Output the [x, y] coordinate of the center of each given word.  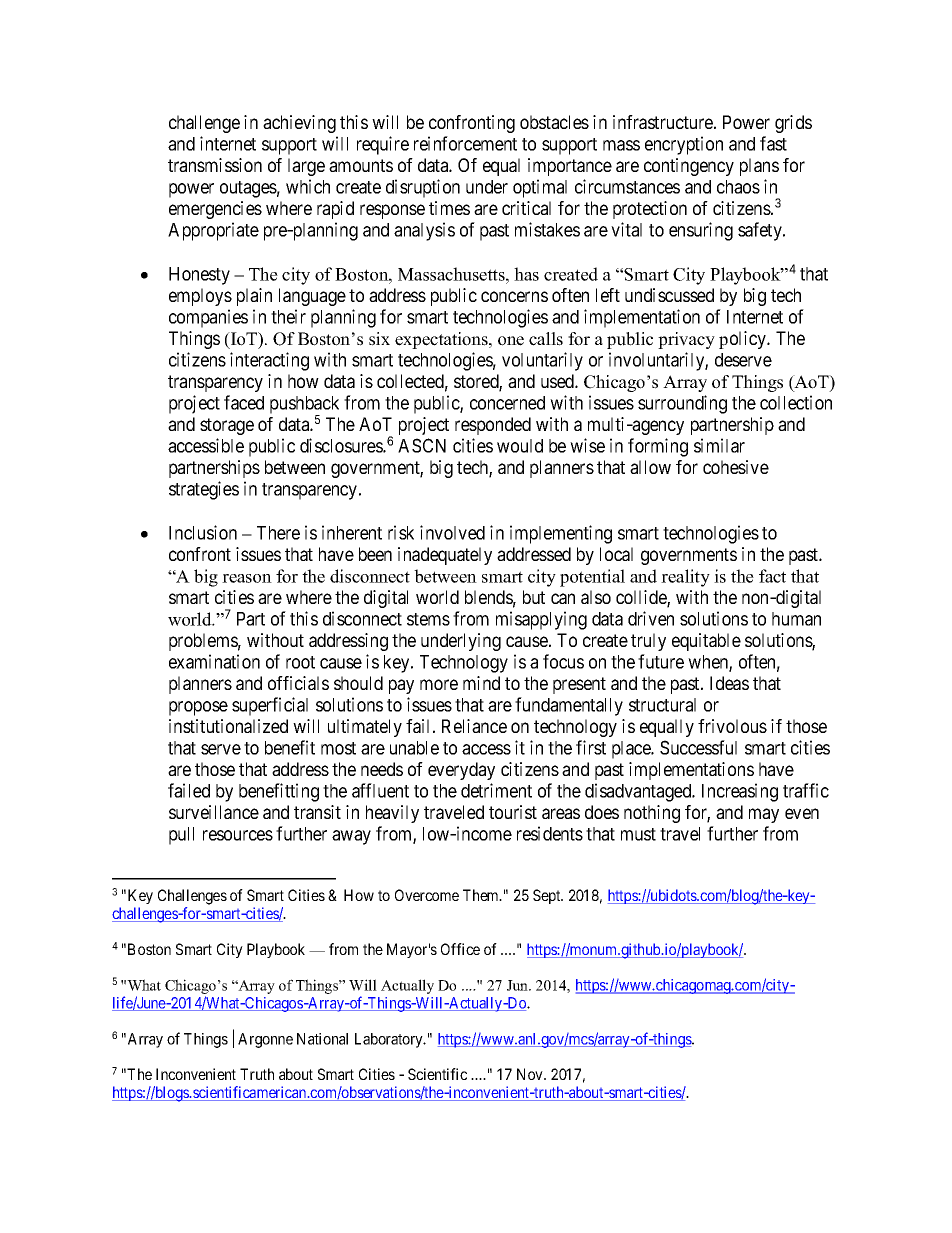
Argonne [265, 1040]
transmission [215, 165]
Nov [531, 1074]
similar [719, 445]
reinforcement [465, 143]
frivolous [732, 726]
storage [227, 426]
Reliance [474, 726]
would [520, 446]
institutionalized [228, 726]
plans [759, 167]
